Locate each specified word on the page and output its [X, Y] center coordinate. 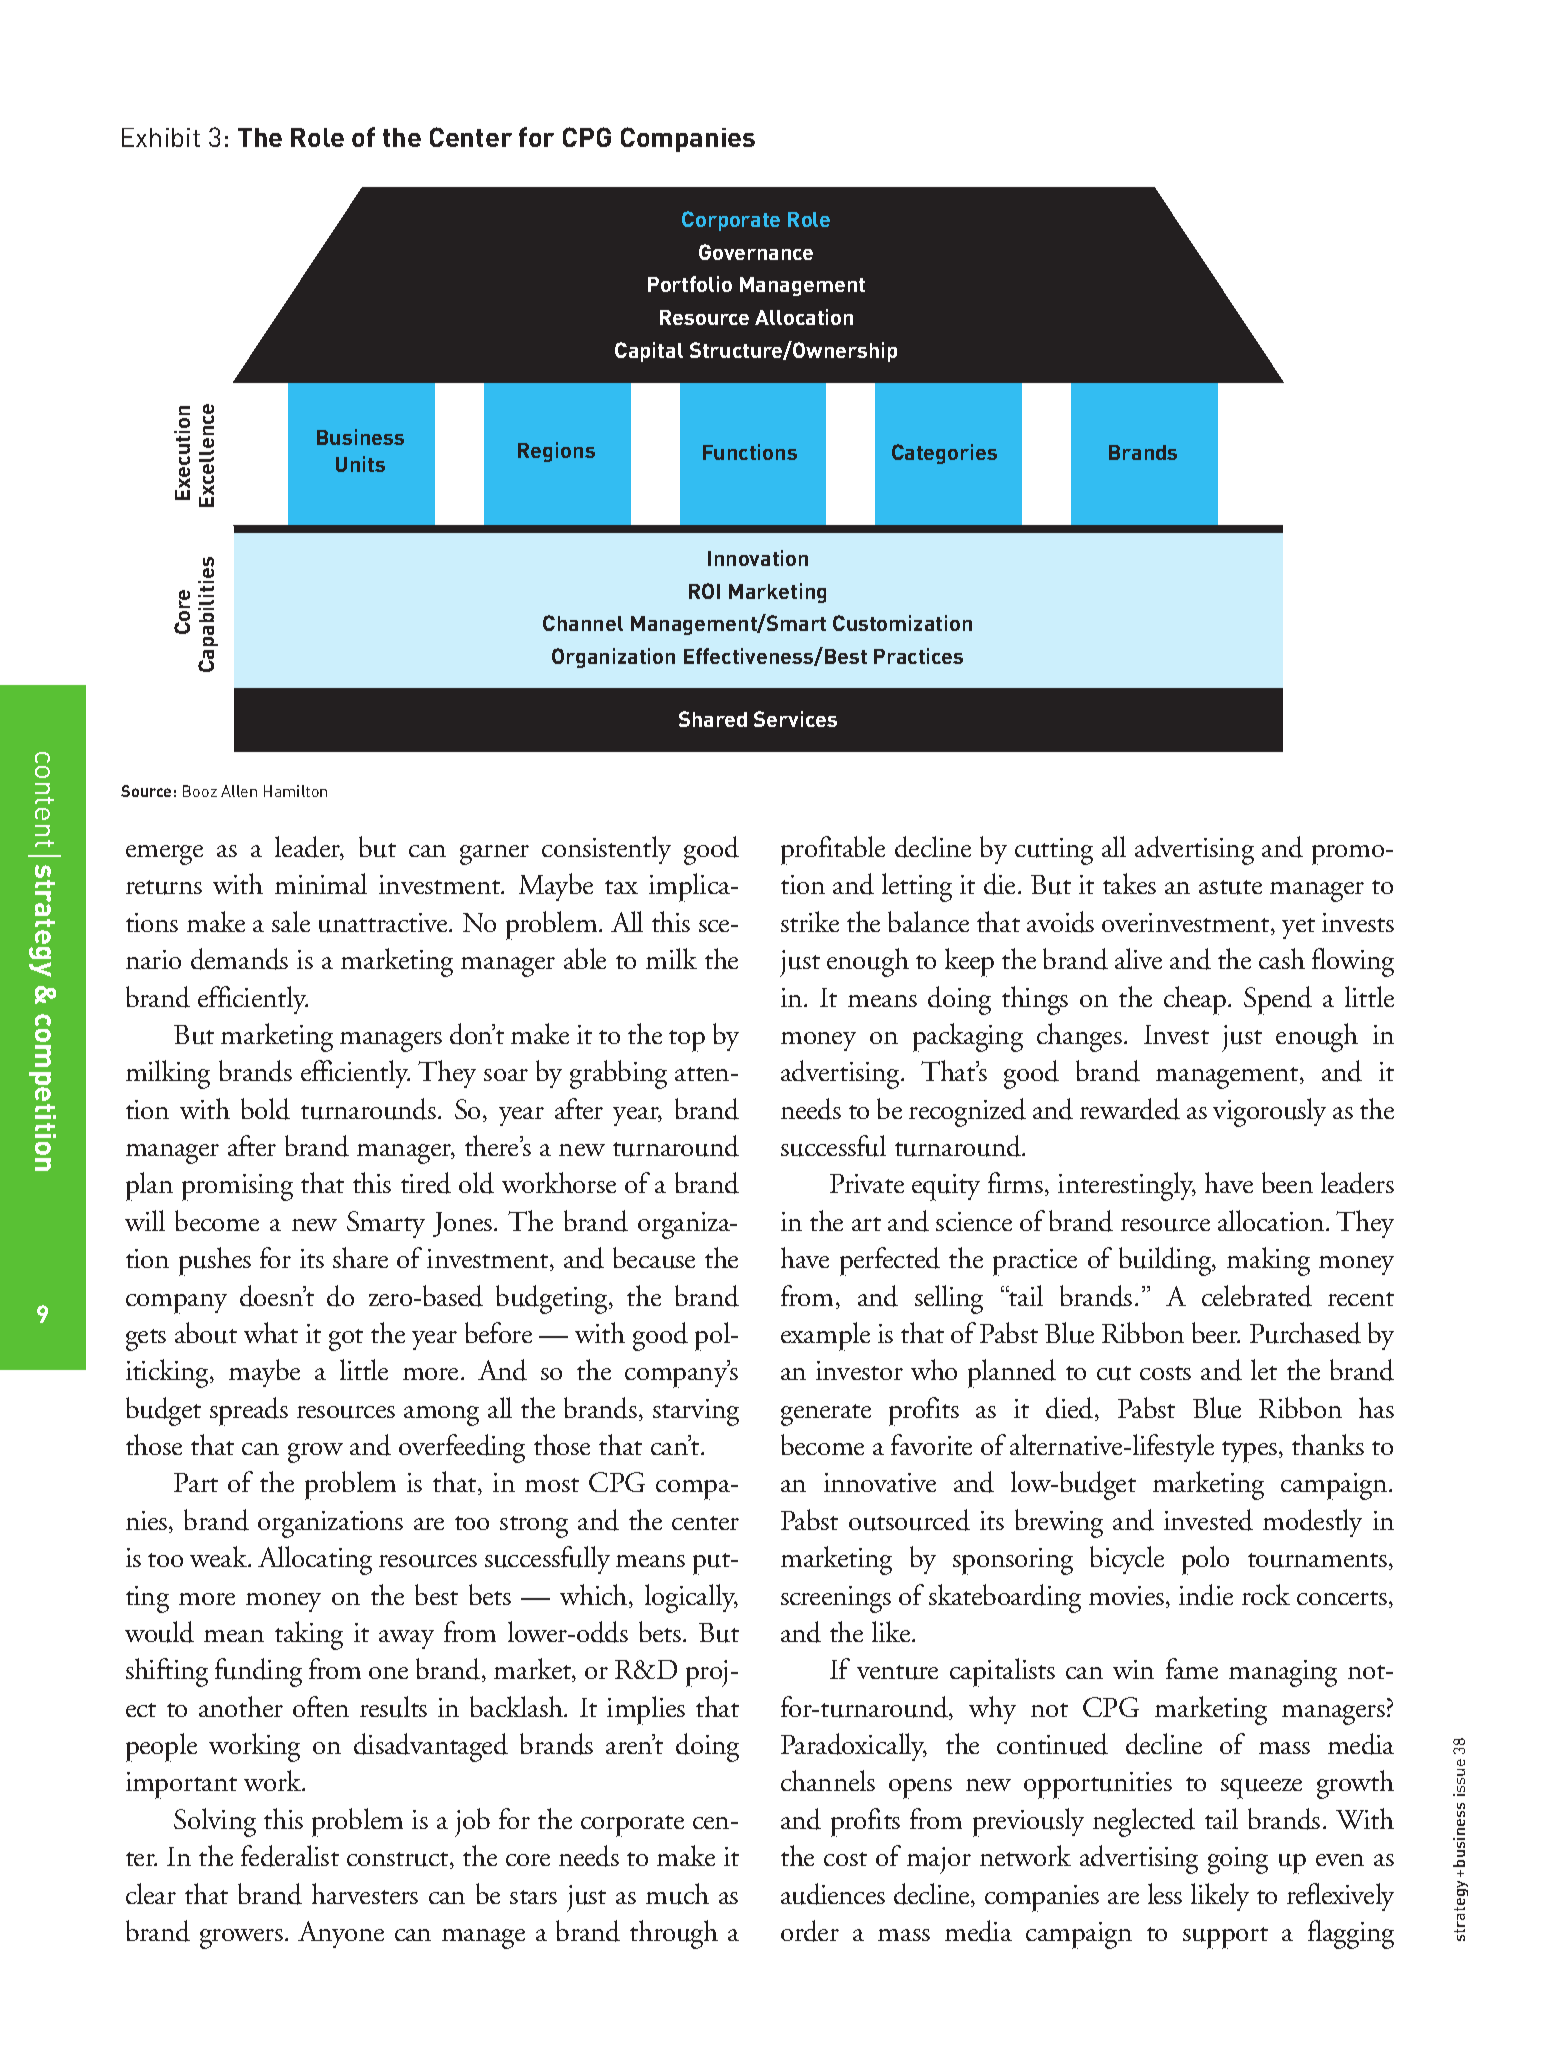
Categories [944, 454]
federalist [290, 1856]
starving [696, 1412]
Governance [756, 252]
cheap [1196, 1000]
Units [360, 464]
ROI [704, 591]
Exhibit [161, 137]
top [687, 1041]
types [1251, 1452]
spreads [249, 1411]
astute [1230, 887]
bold [265, 1109]
